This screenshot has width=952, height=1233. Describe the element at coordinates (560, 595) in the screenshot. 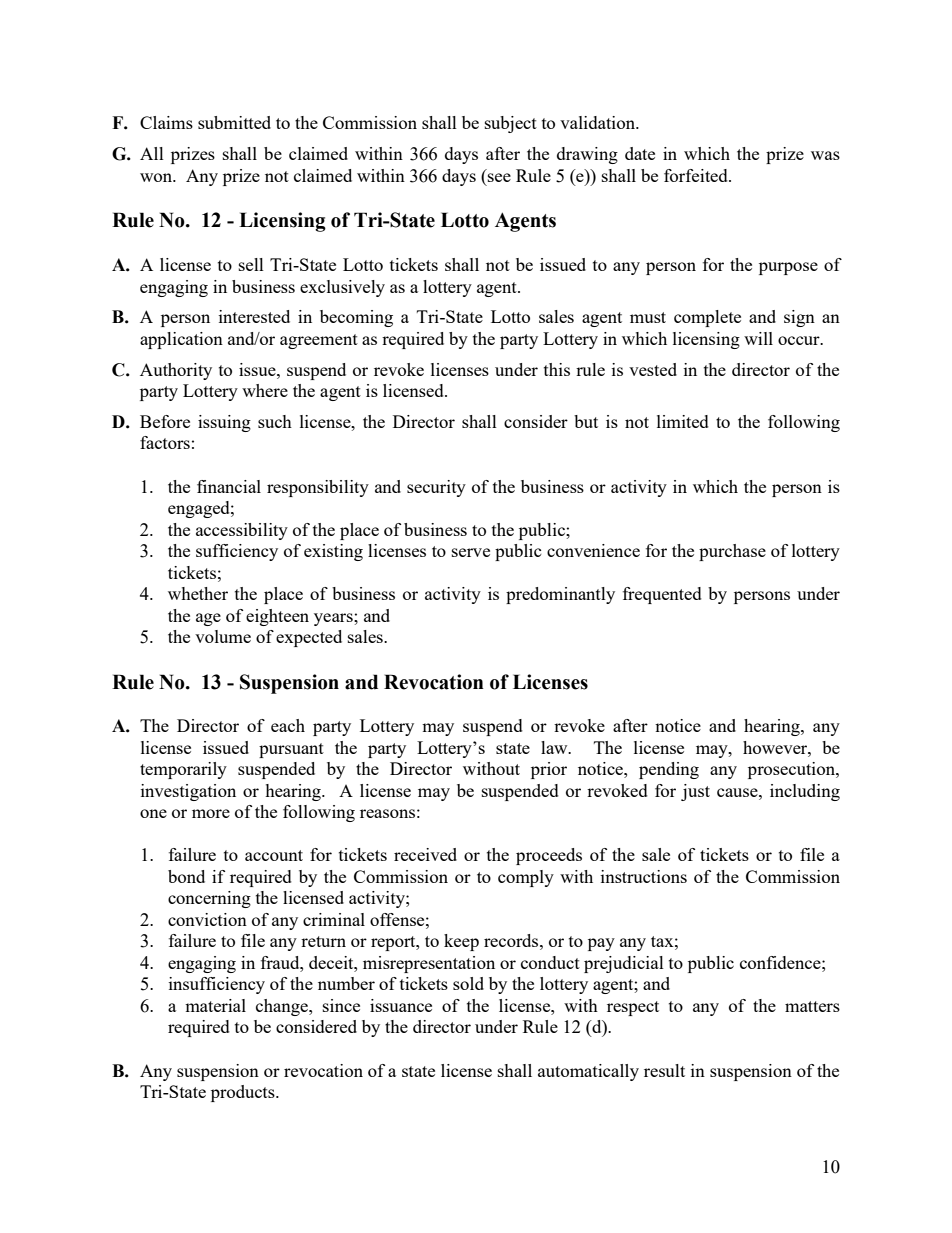

I see `predominantly` at that location.
